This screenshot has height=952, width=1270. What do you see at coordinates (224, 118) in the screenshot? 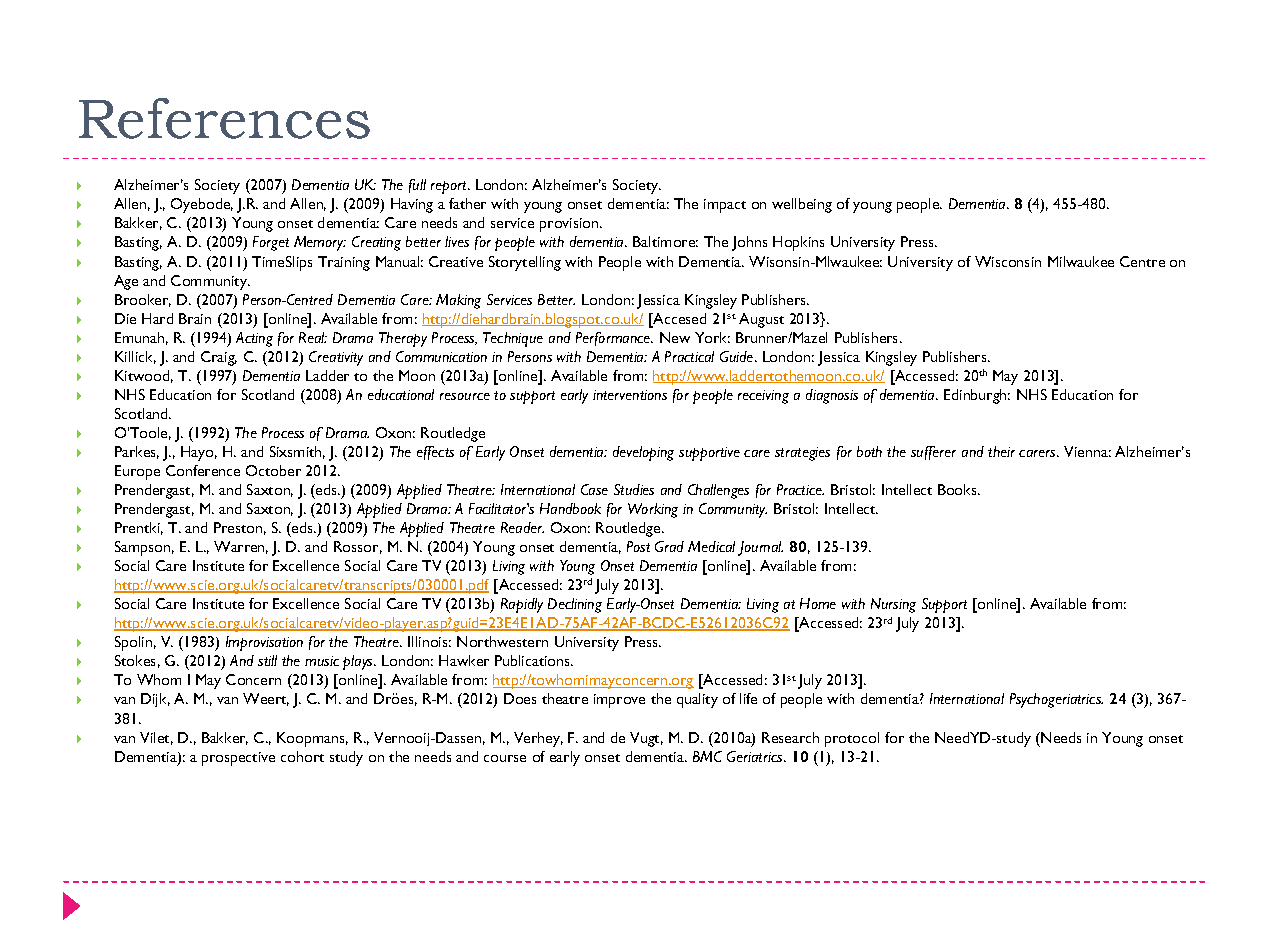
I see `References` at bounding box center [224, 118].
